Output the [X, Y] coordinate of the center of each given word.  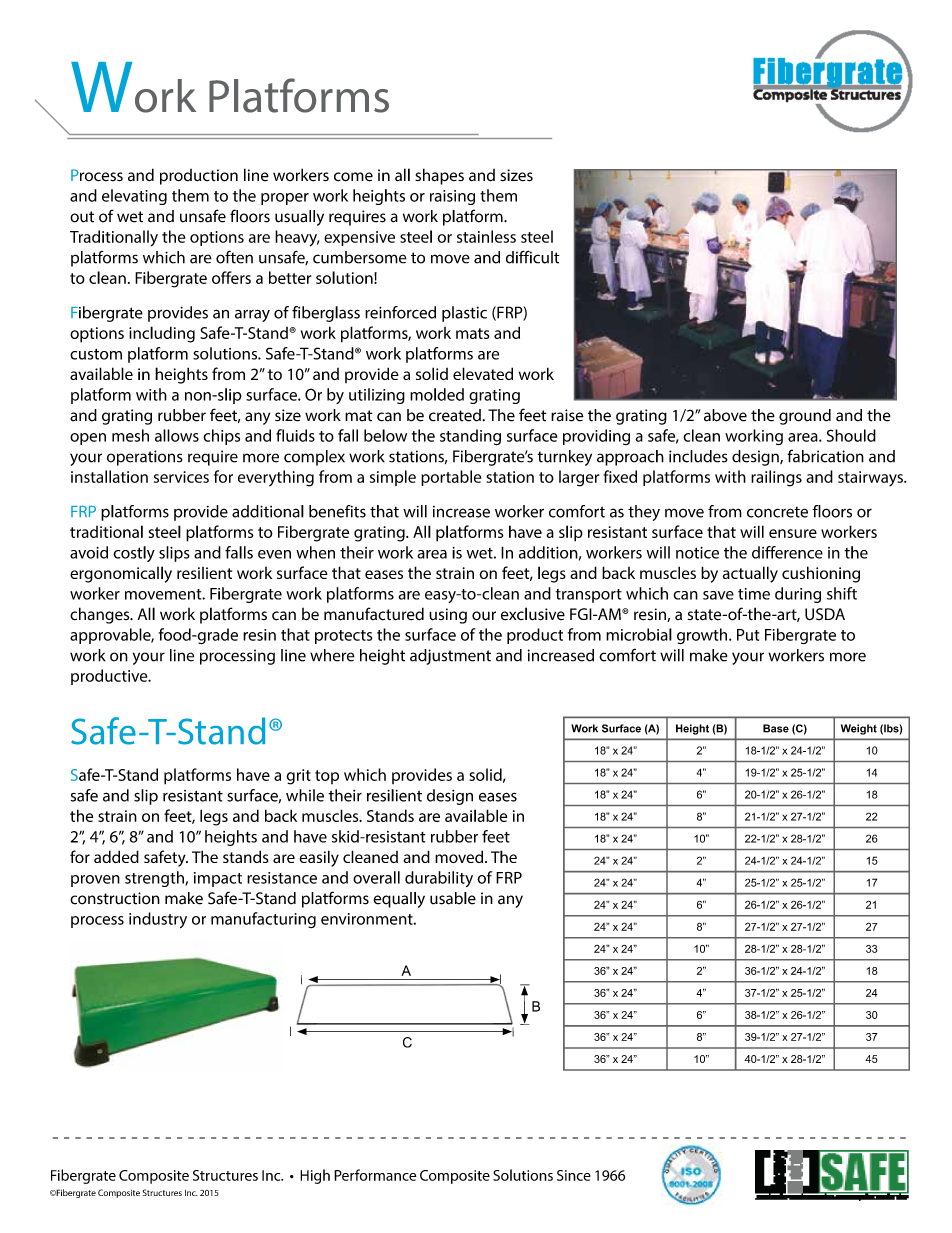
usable [453, 898]
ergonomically [121, 574]
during [798, 595]
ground [805, 417]
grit [298, 777]
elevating [134, 197]
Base [776, 728]
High [315, 1176]
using [448, 616]
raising [452, 197]
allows [177, 435]
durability [439, 879]
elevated [483, 373]
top [327, 777]
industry [158, 920]
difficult [533, 257]
